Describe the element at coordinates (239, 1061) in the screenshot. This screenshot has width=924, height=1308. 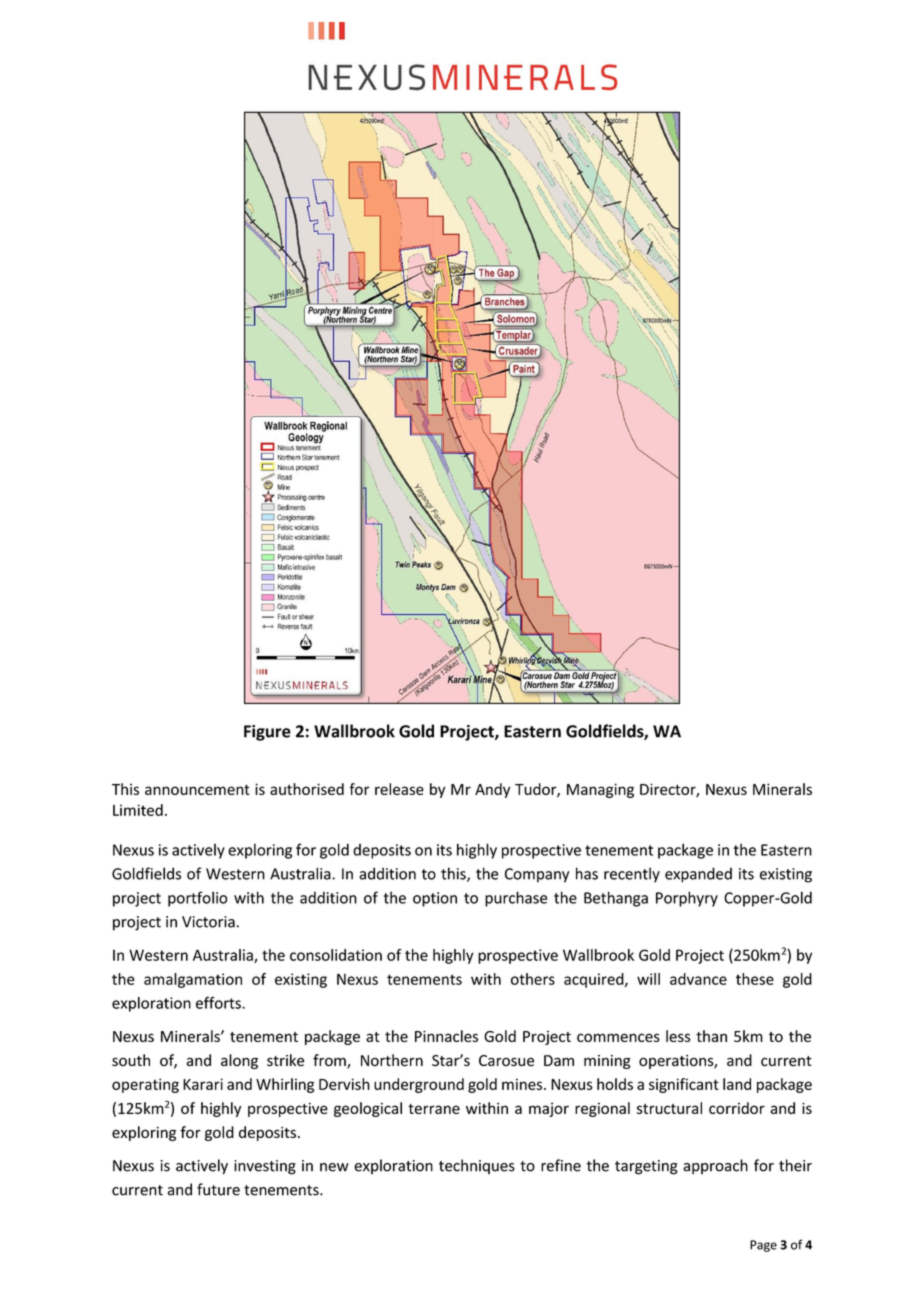
I see `along` at that location.
